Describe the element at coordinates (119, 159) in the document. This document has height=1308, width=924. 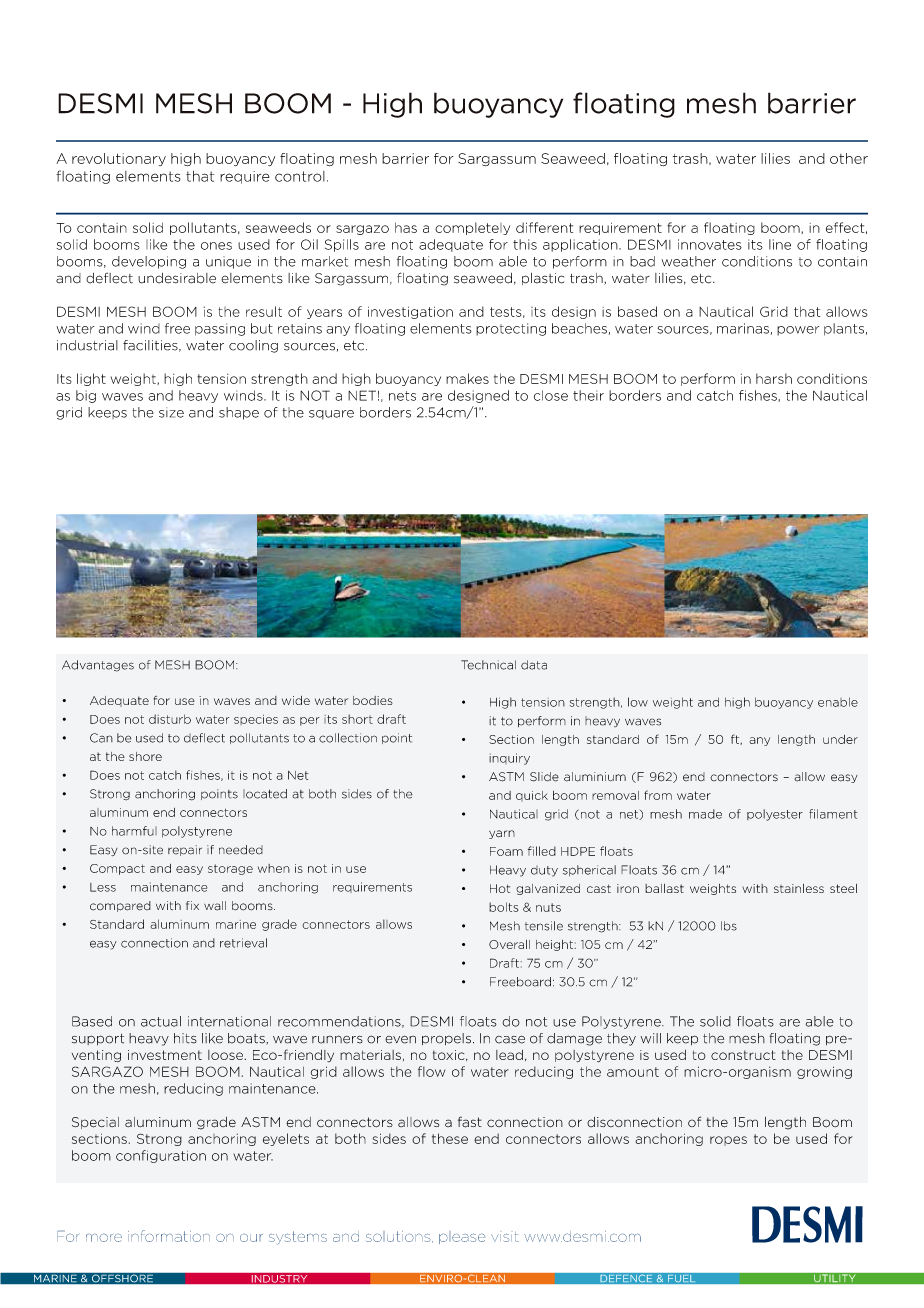
I see `revolutionary` at that location.
